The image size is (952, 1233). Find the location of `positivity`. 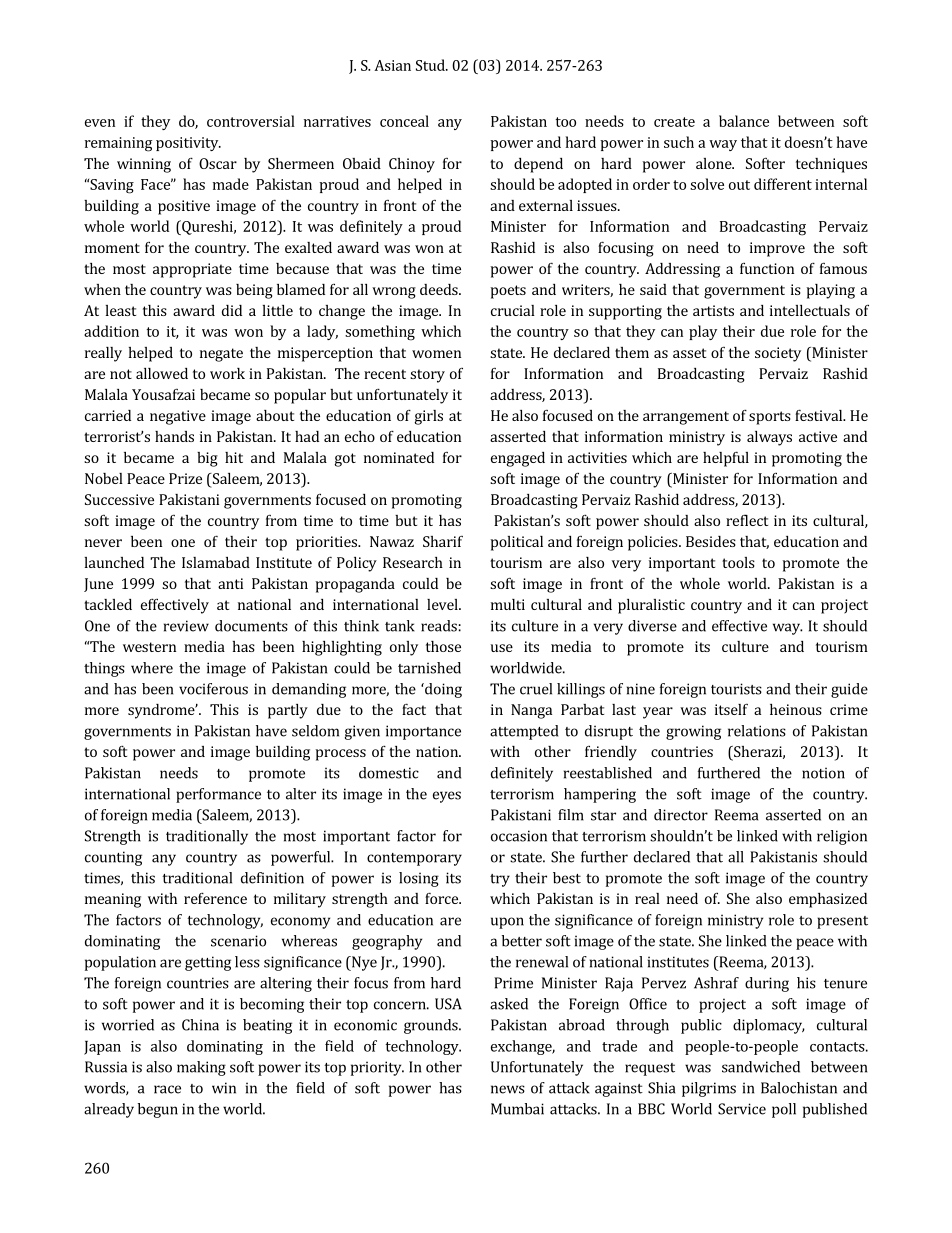

positivity is located at coordinates (188, 144).
